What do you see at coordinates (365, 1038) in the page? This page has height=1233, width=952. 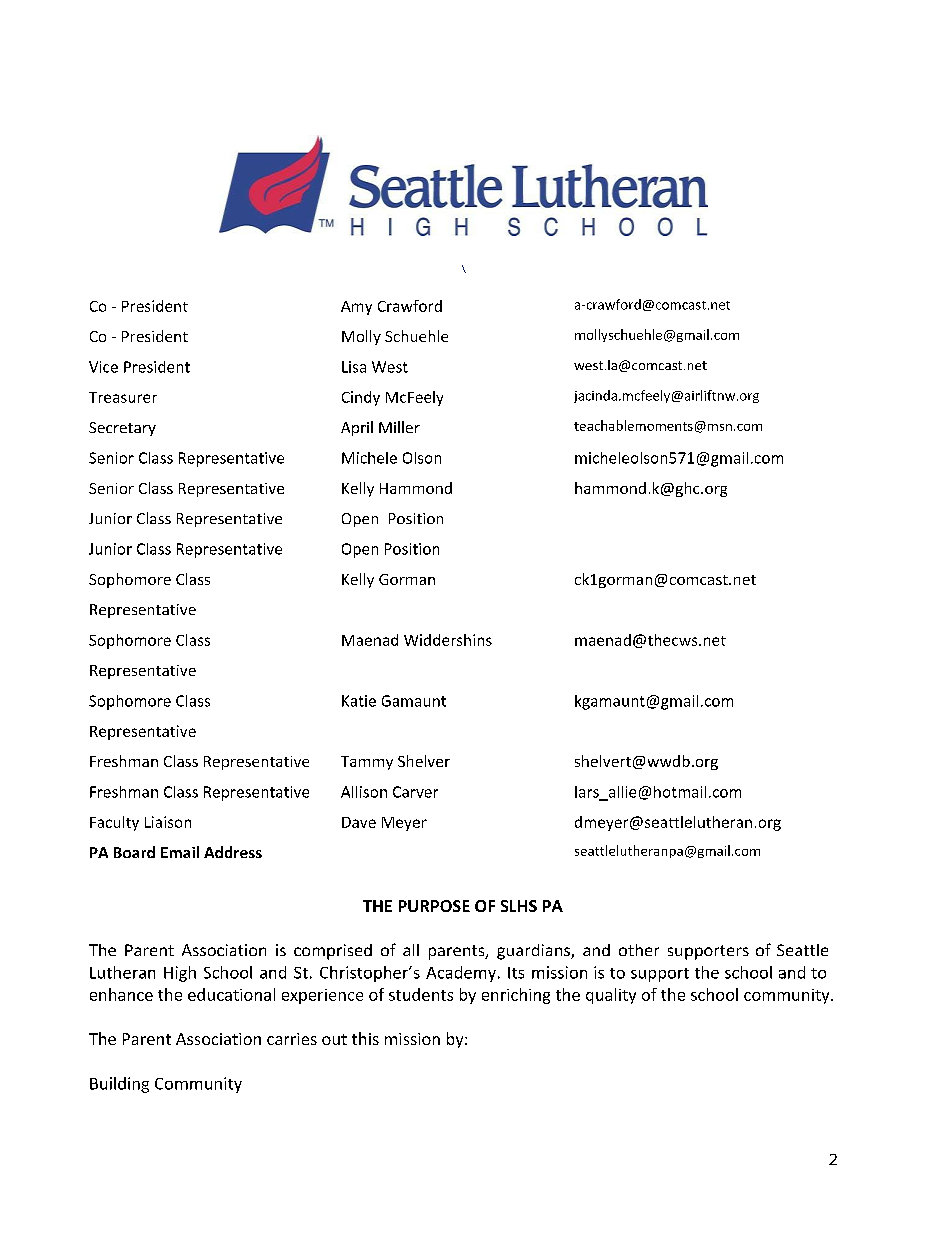 I see `this` at bounding box center [365, 1038].
